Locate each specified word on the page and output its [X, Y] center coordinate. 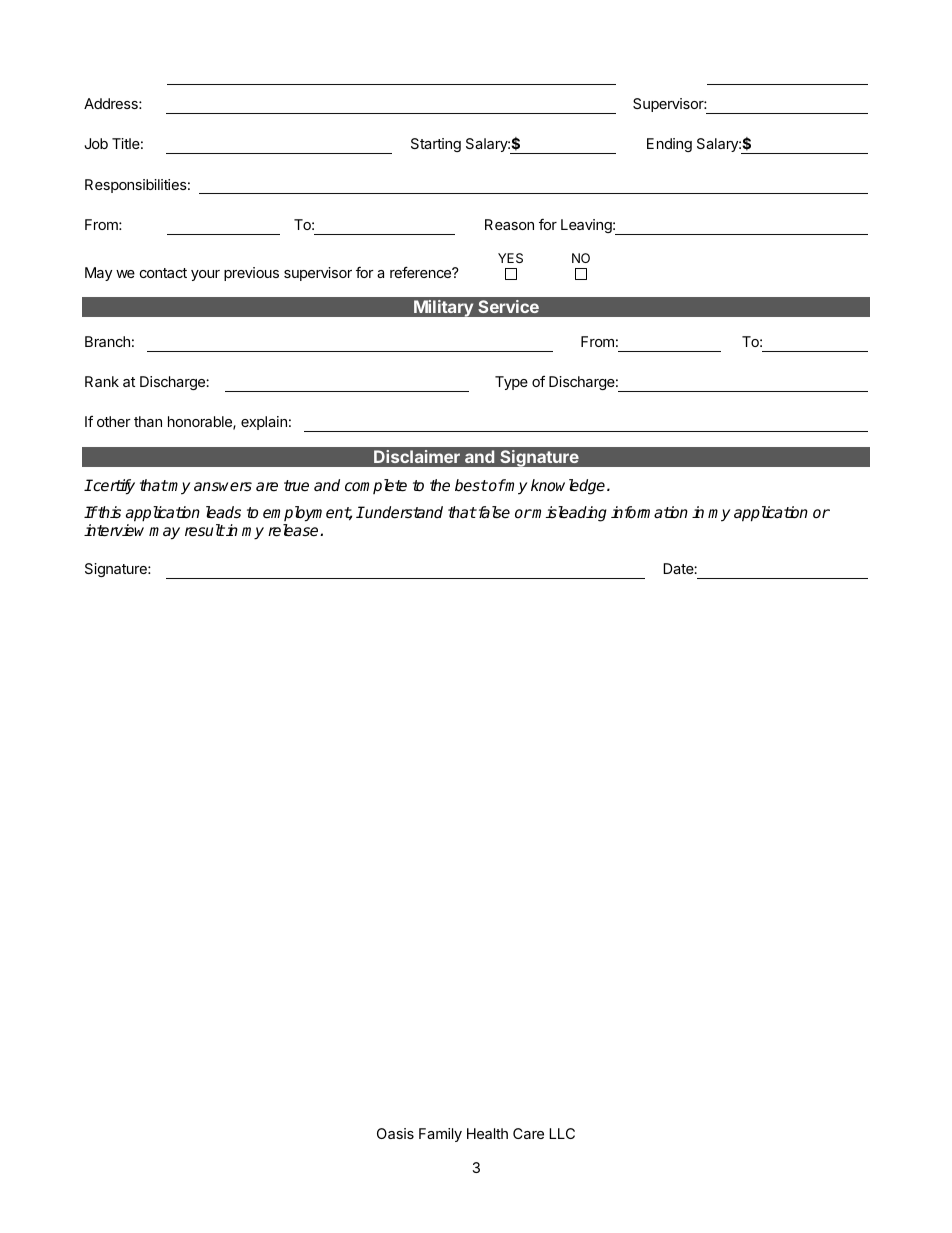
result [205, 530]
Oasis [395, 1133]
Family [440, 1135]
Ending [669, 145]
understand [403, 512]
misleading [569, 514]
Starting [436, 145]
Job [96, 143]
